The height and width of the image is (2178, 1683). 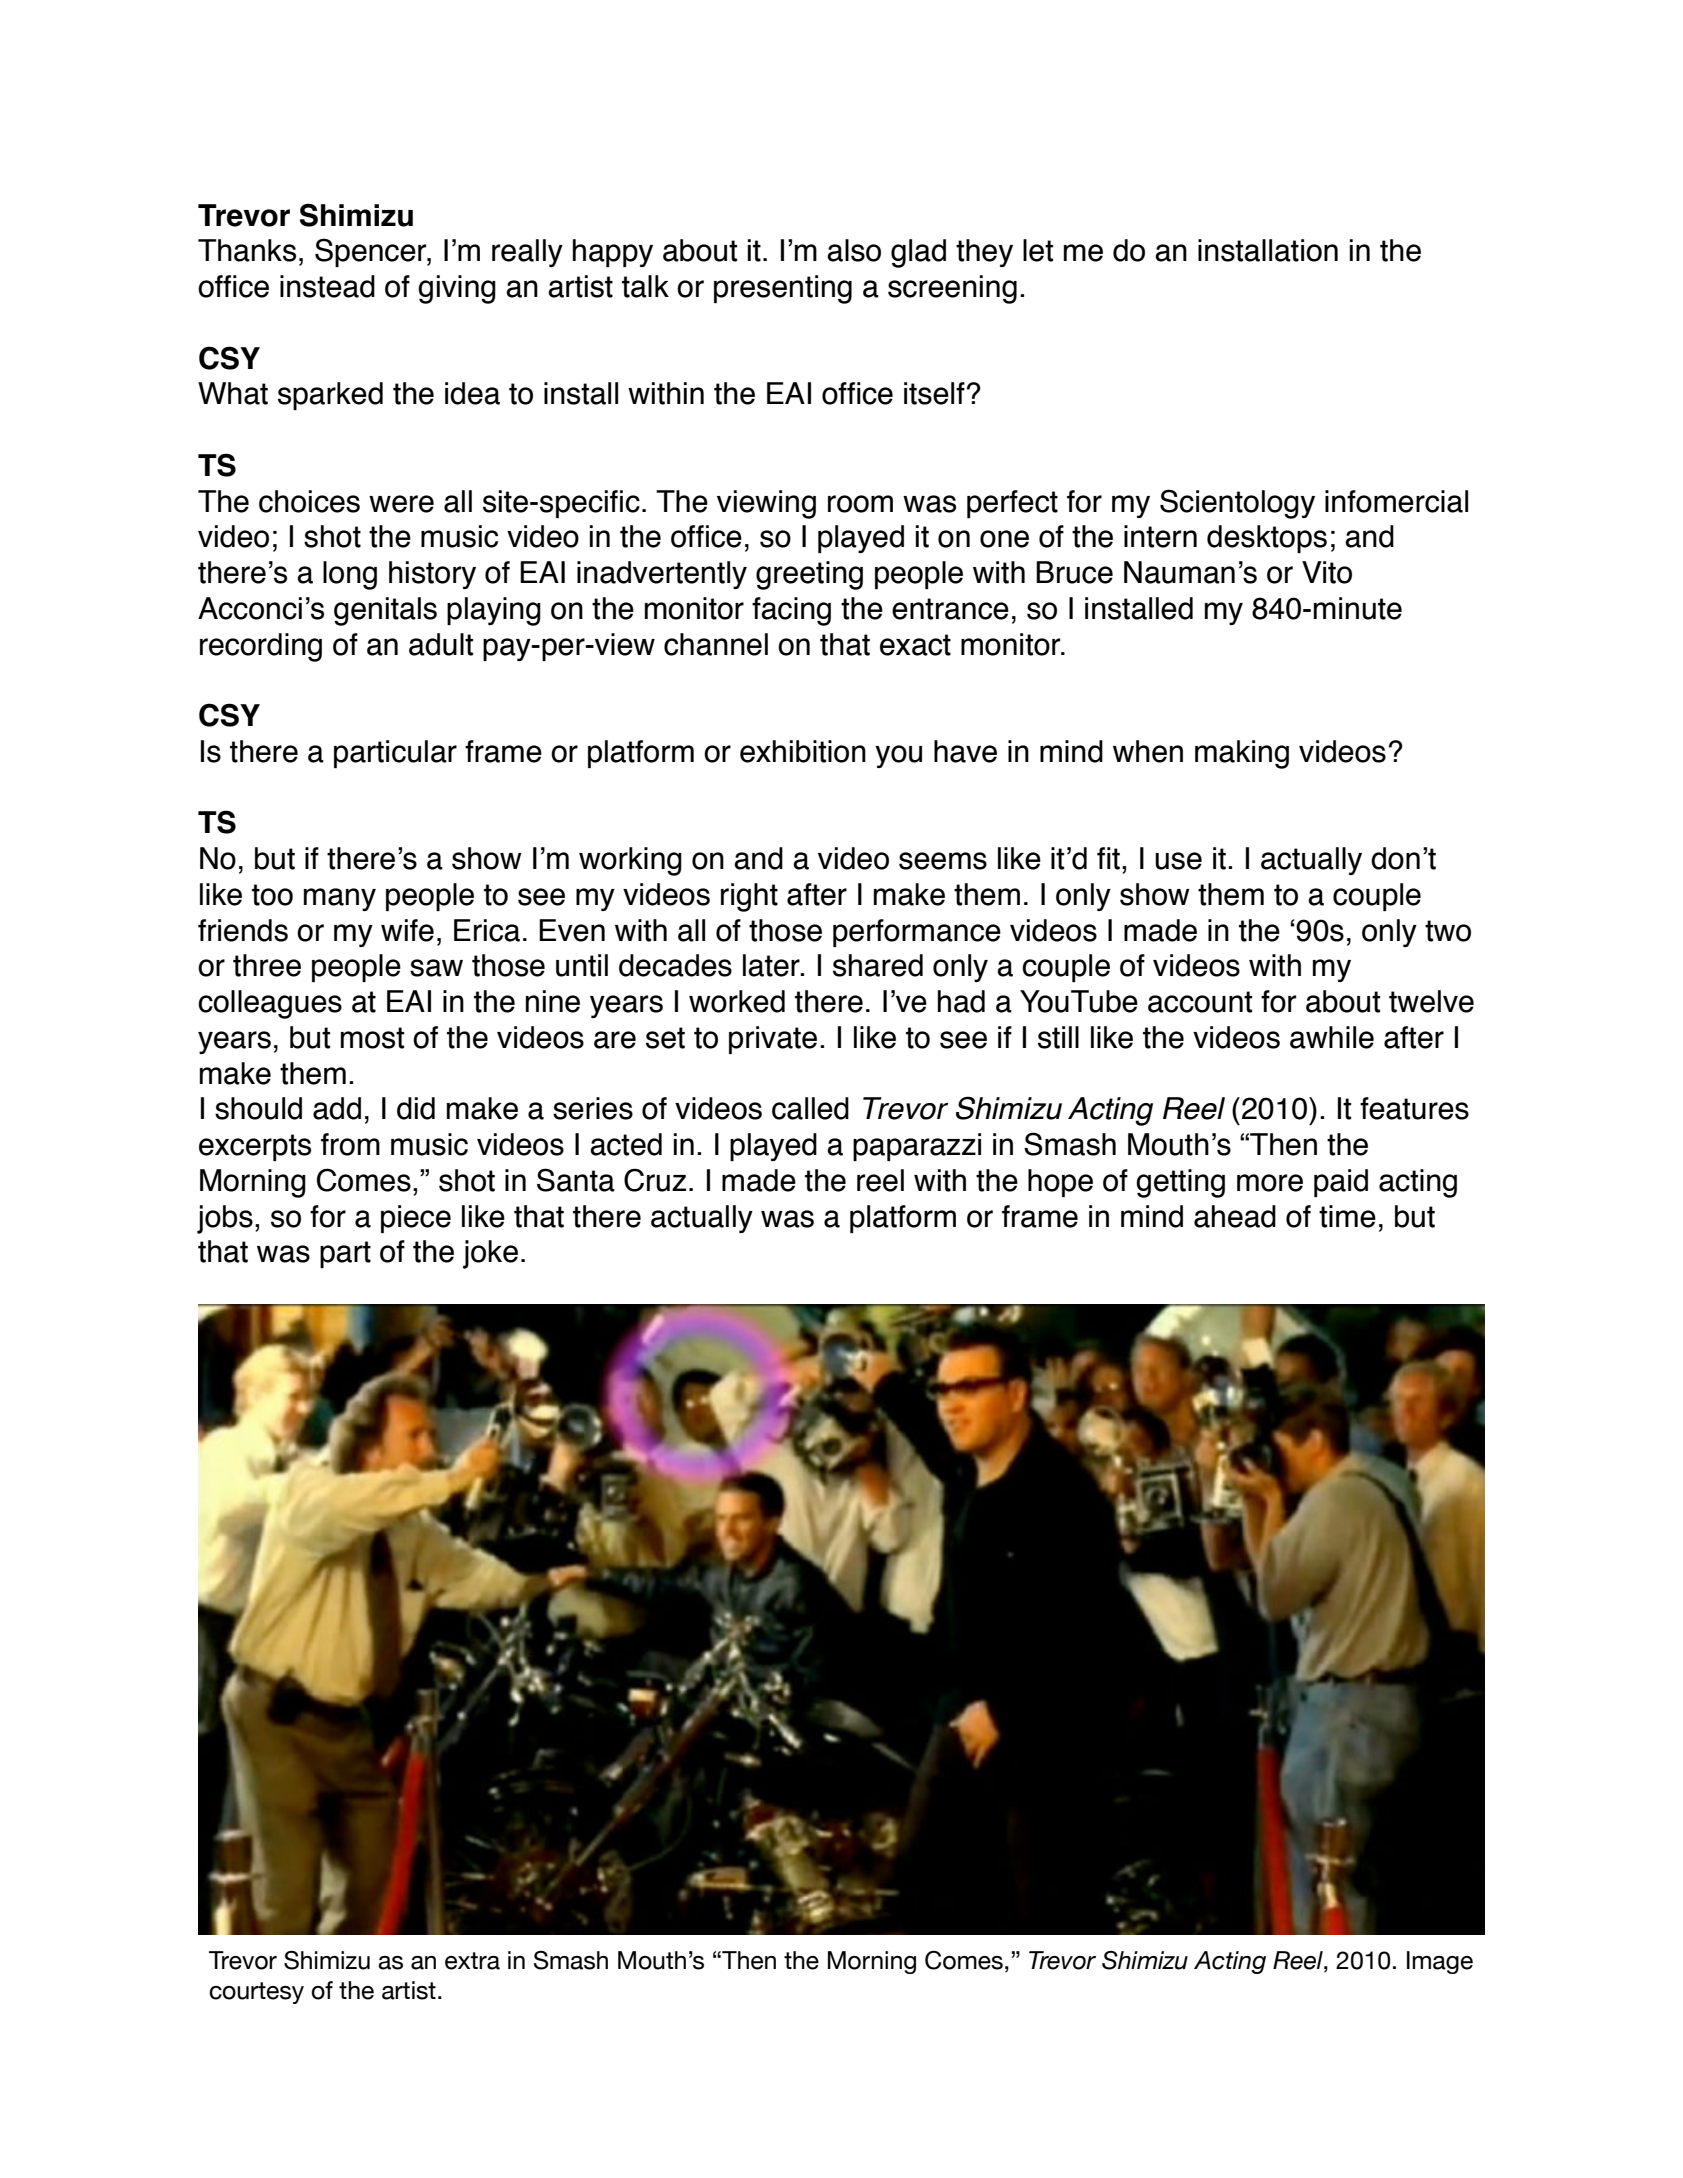 I want to click on joke, so click(x=490, y=1254).
